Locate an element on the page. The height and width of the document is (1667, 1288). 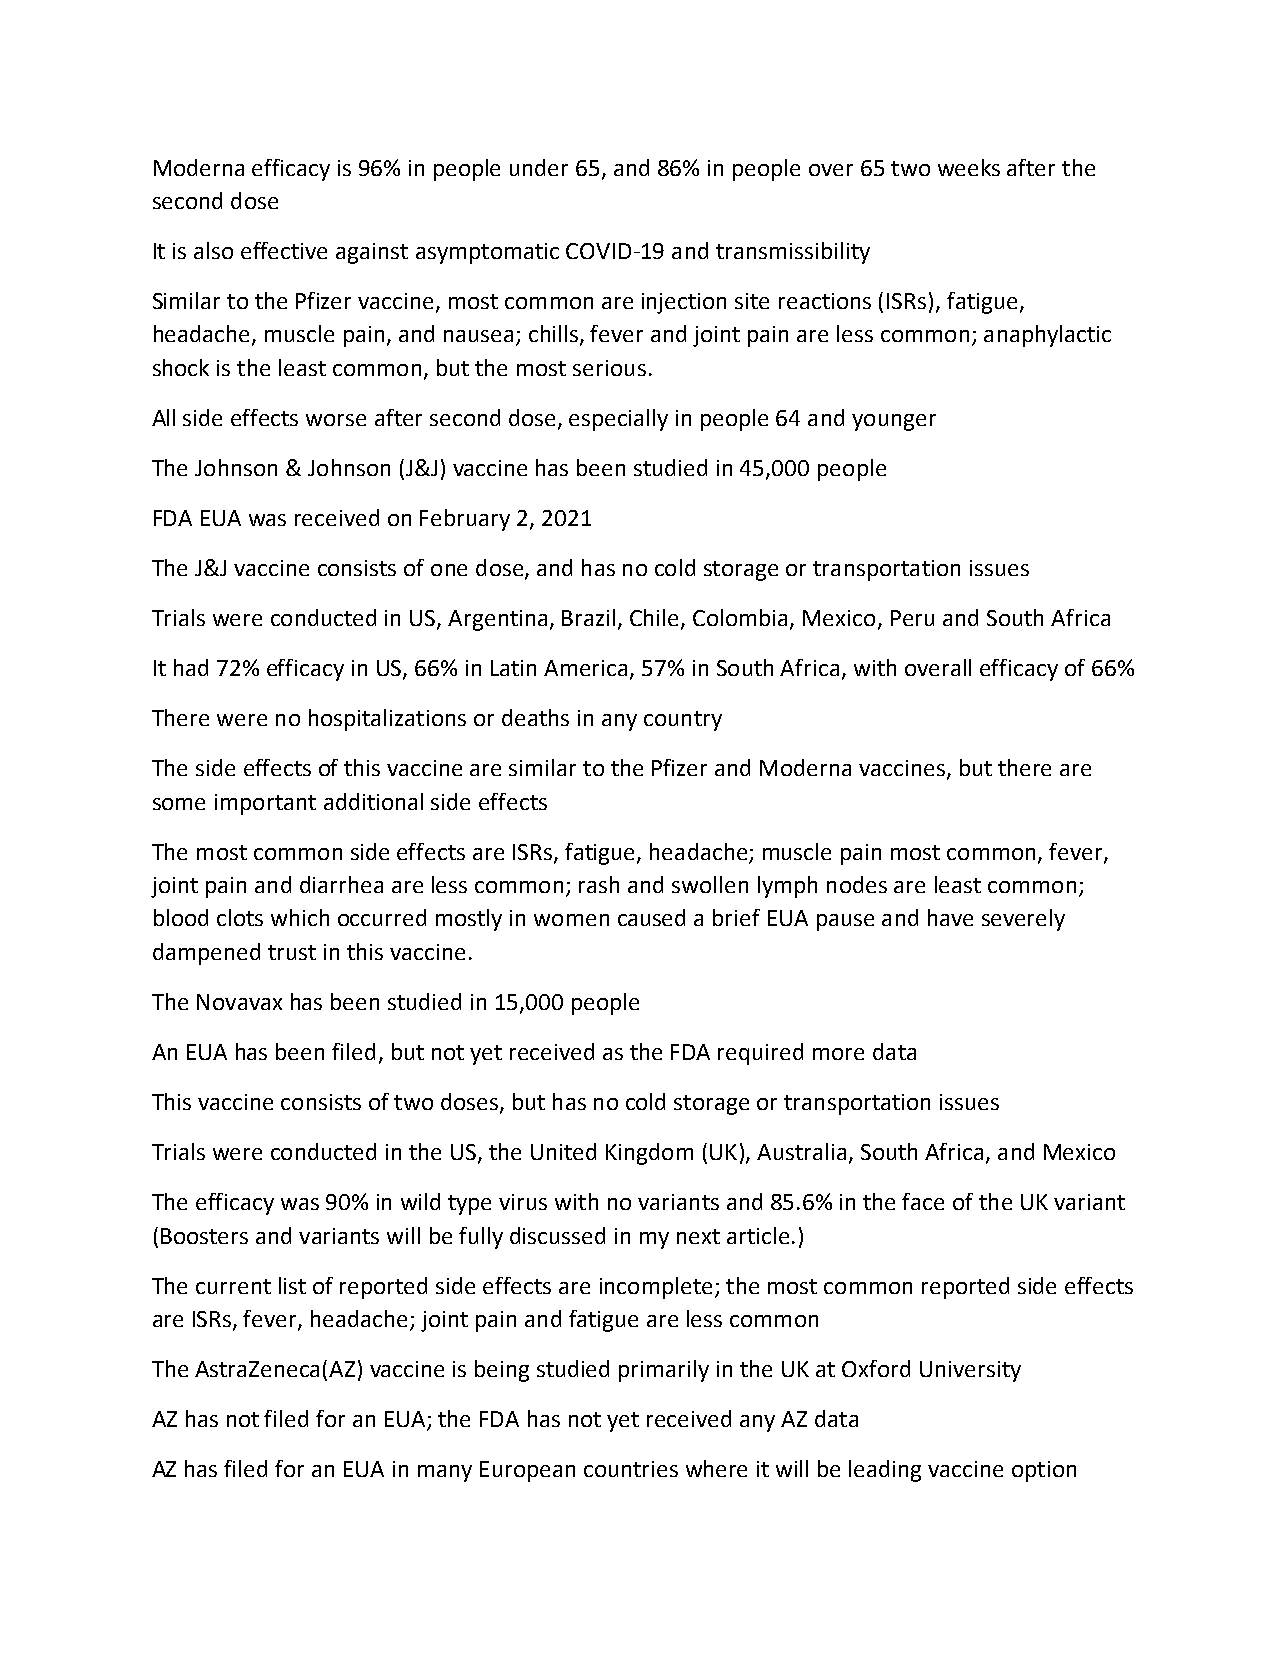
leading is located at coordinates (885, 1471).
